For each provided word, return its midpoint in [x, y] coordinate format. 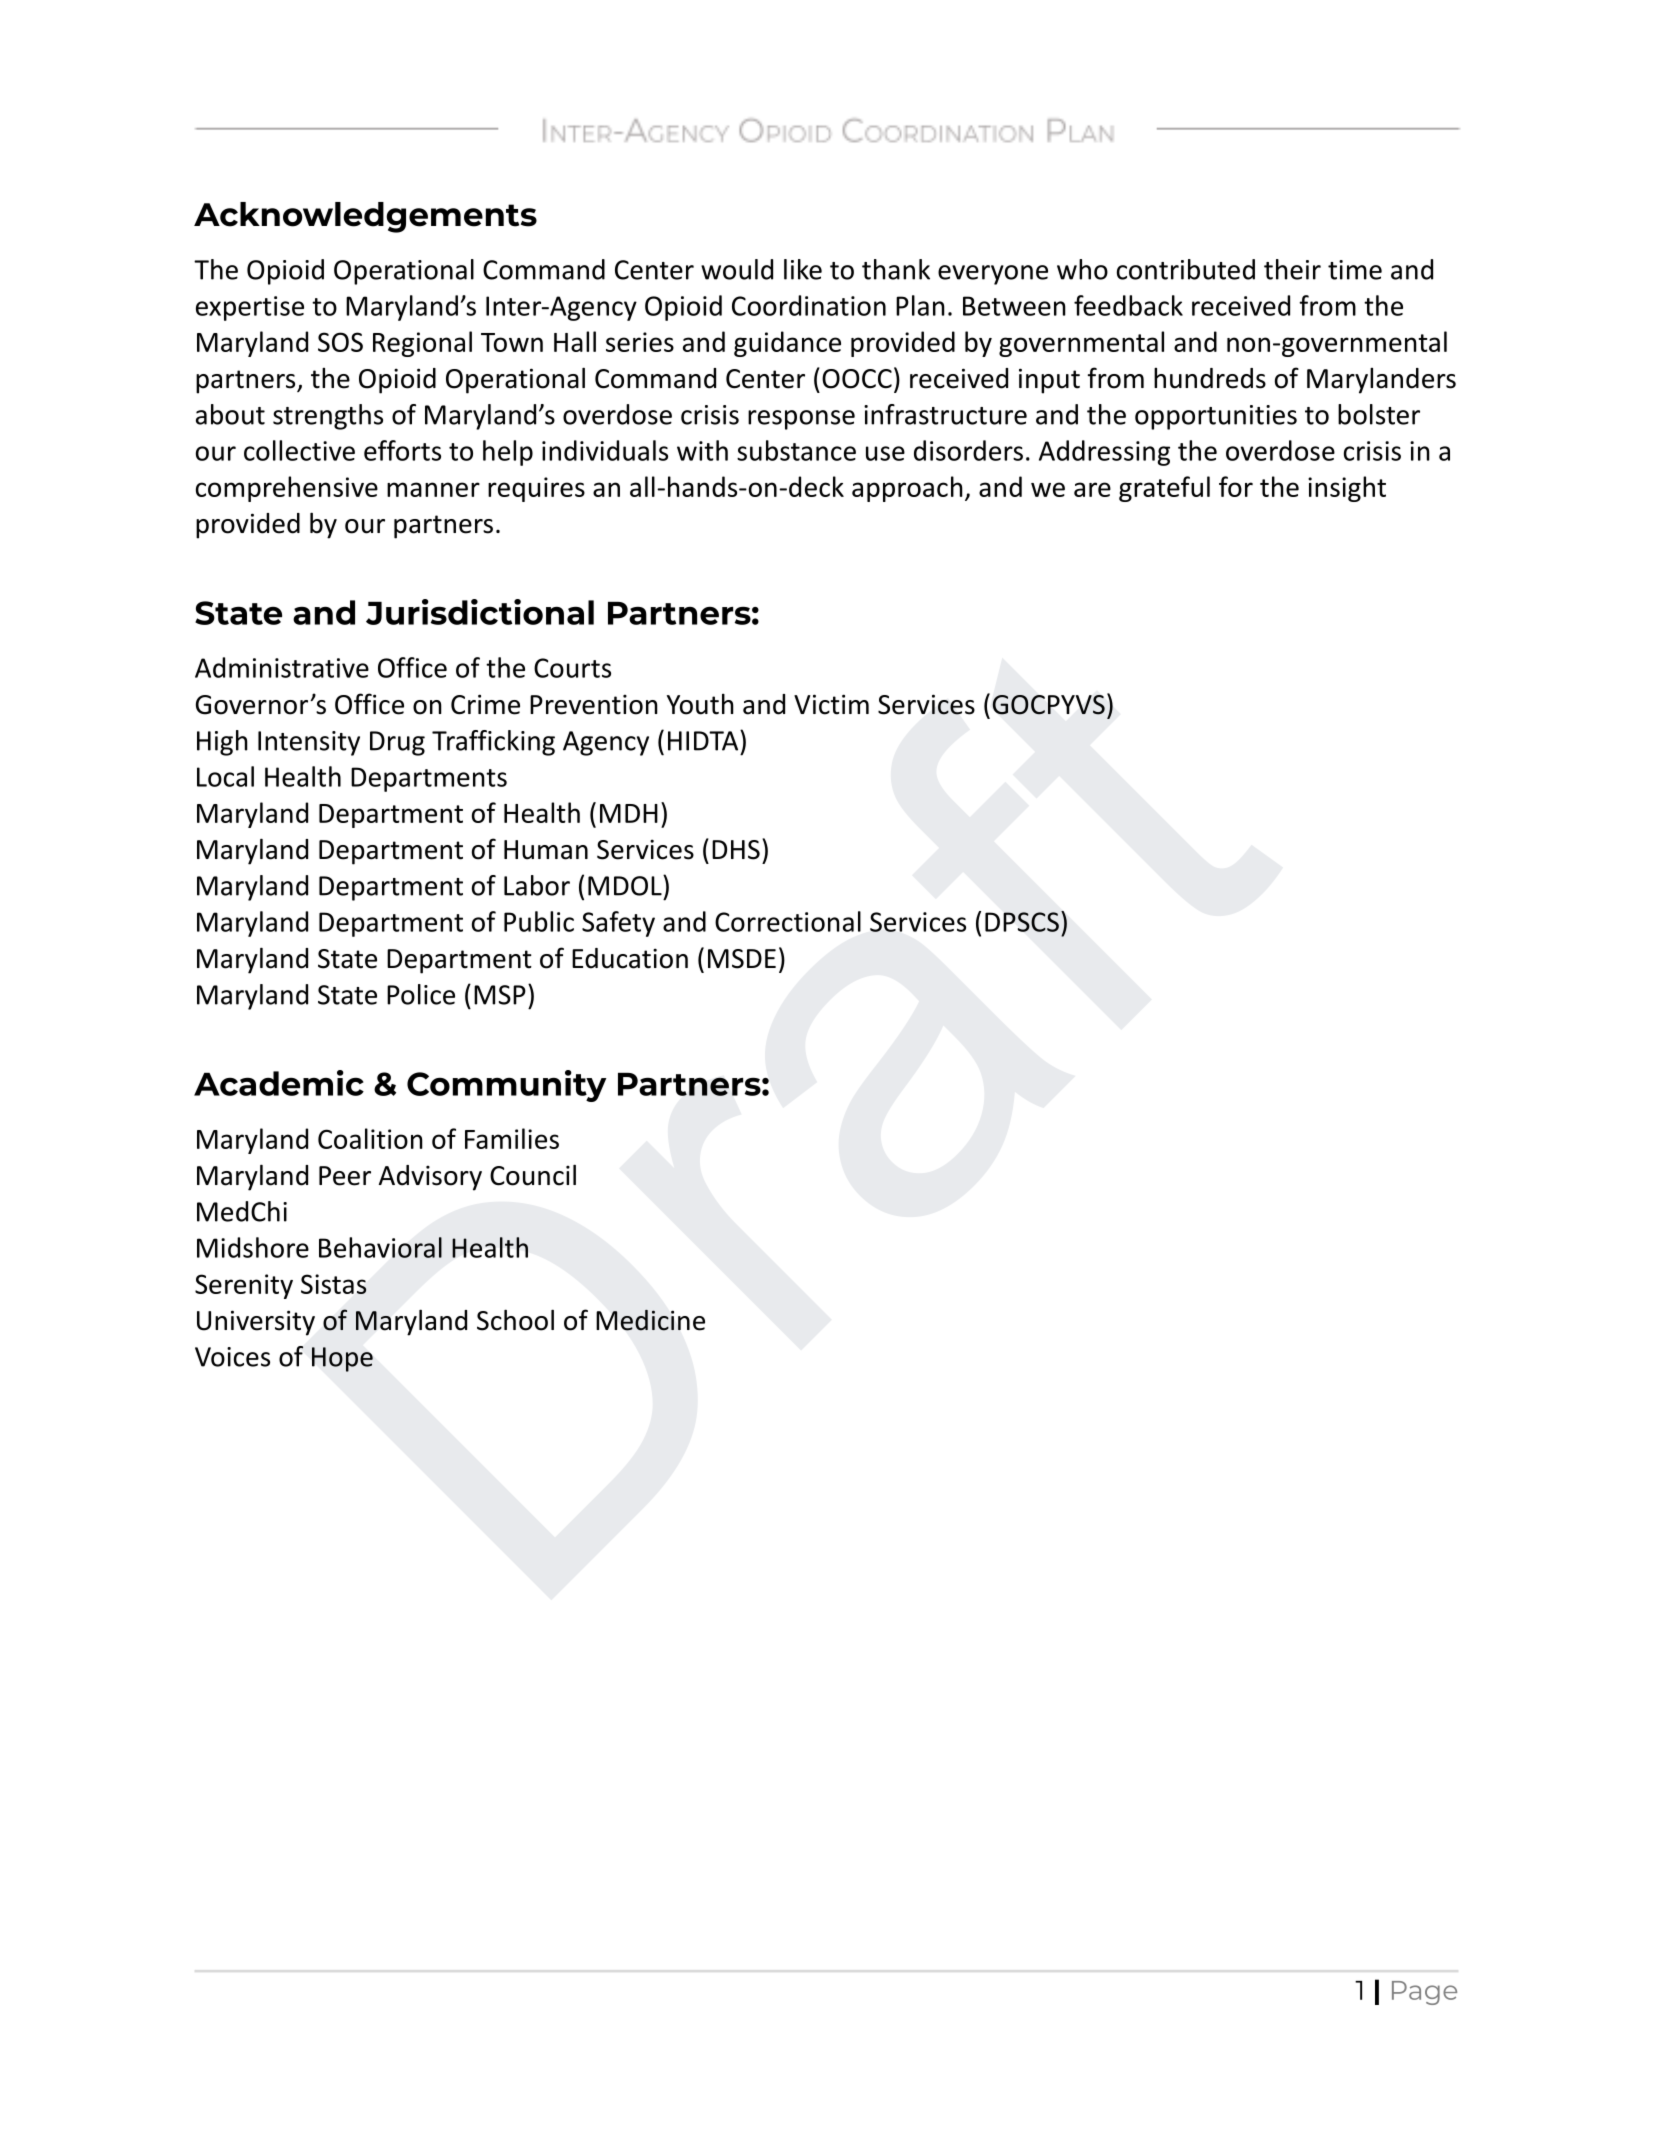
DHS [736, 850]
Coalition [370, 1138]
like [803, 269]
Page [1424, 1993]
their [1292, 269]
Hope [342, 1359]
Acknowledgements [365, 217]
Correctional [788, 921]
